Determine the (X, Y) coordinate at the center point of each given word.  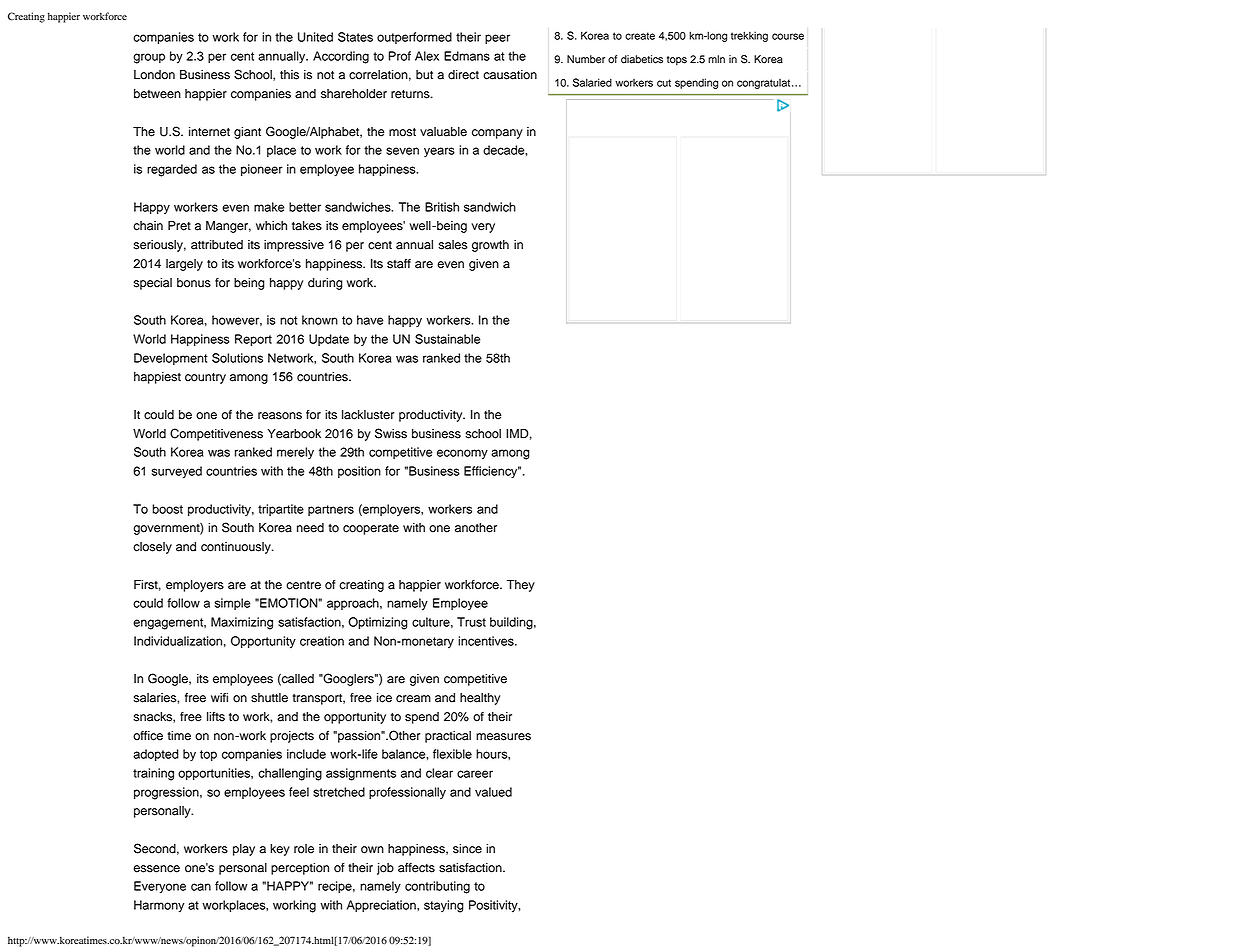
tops (677, 61)
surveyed (177, 472)
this (289, 75)
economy (462, 454)
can (201, 887)
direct (463, 75)
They (520, 586)
